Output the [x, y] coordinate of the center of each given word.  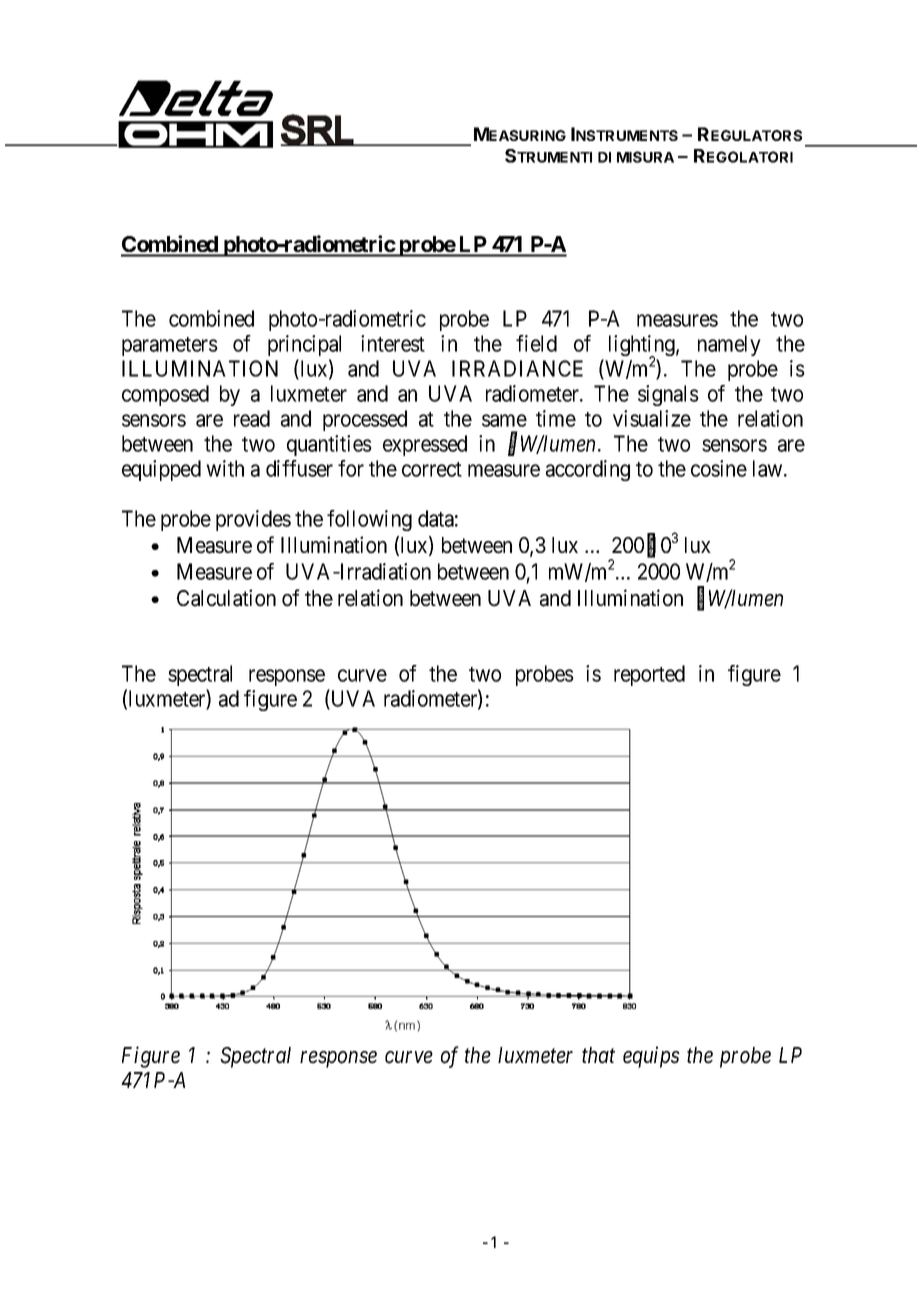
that [598, 1055]
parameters [170, 346]
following [369, 520]
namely [729, 345]
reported [649, 675]
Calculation [226, 598]
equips [651, 1057]
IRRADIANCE [517, 368]
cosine [719, 468]
